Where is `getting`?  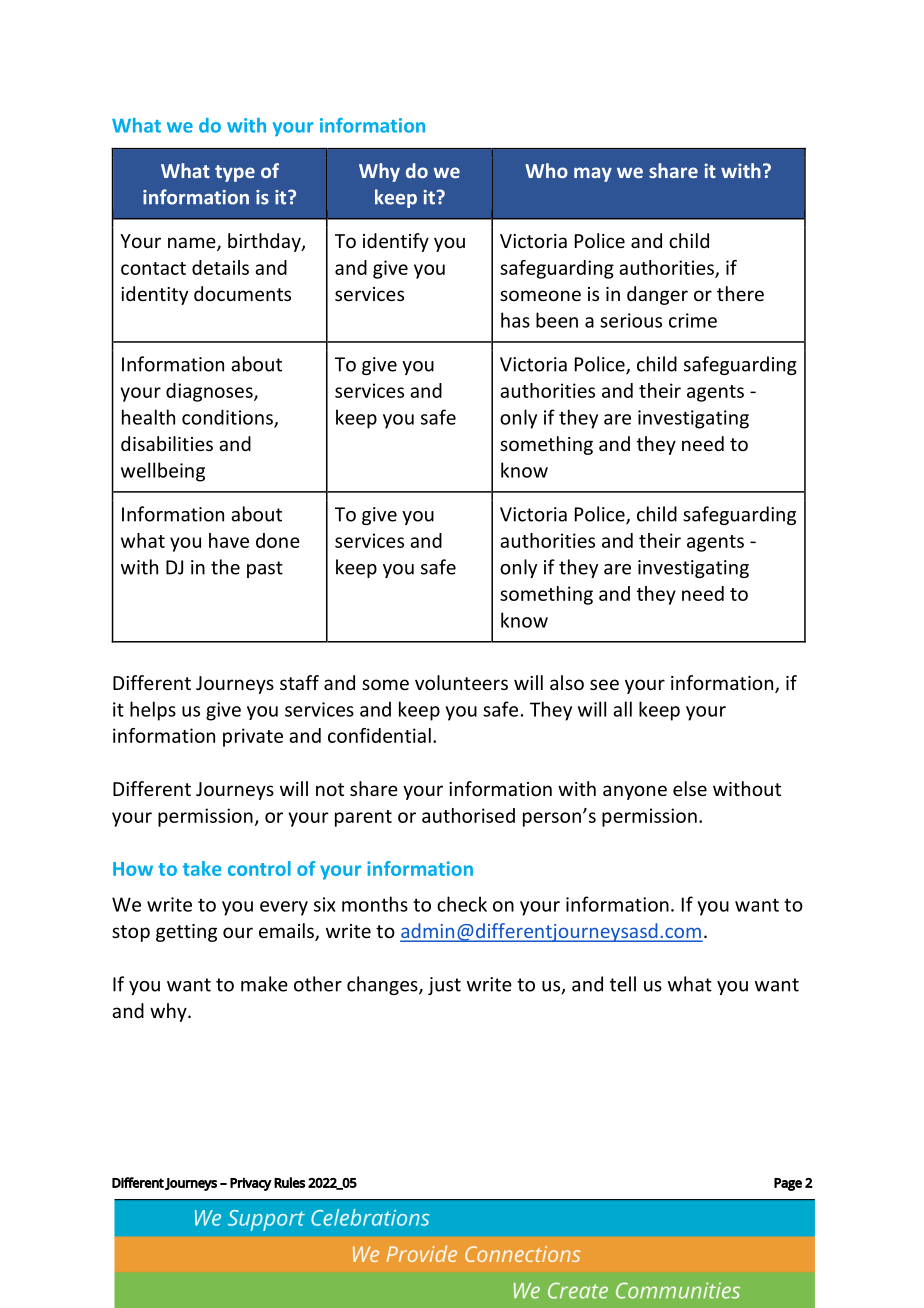 getting is located at coordinates (186, 933).
